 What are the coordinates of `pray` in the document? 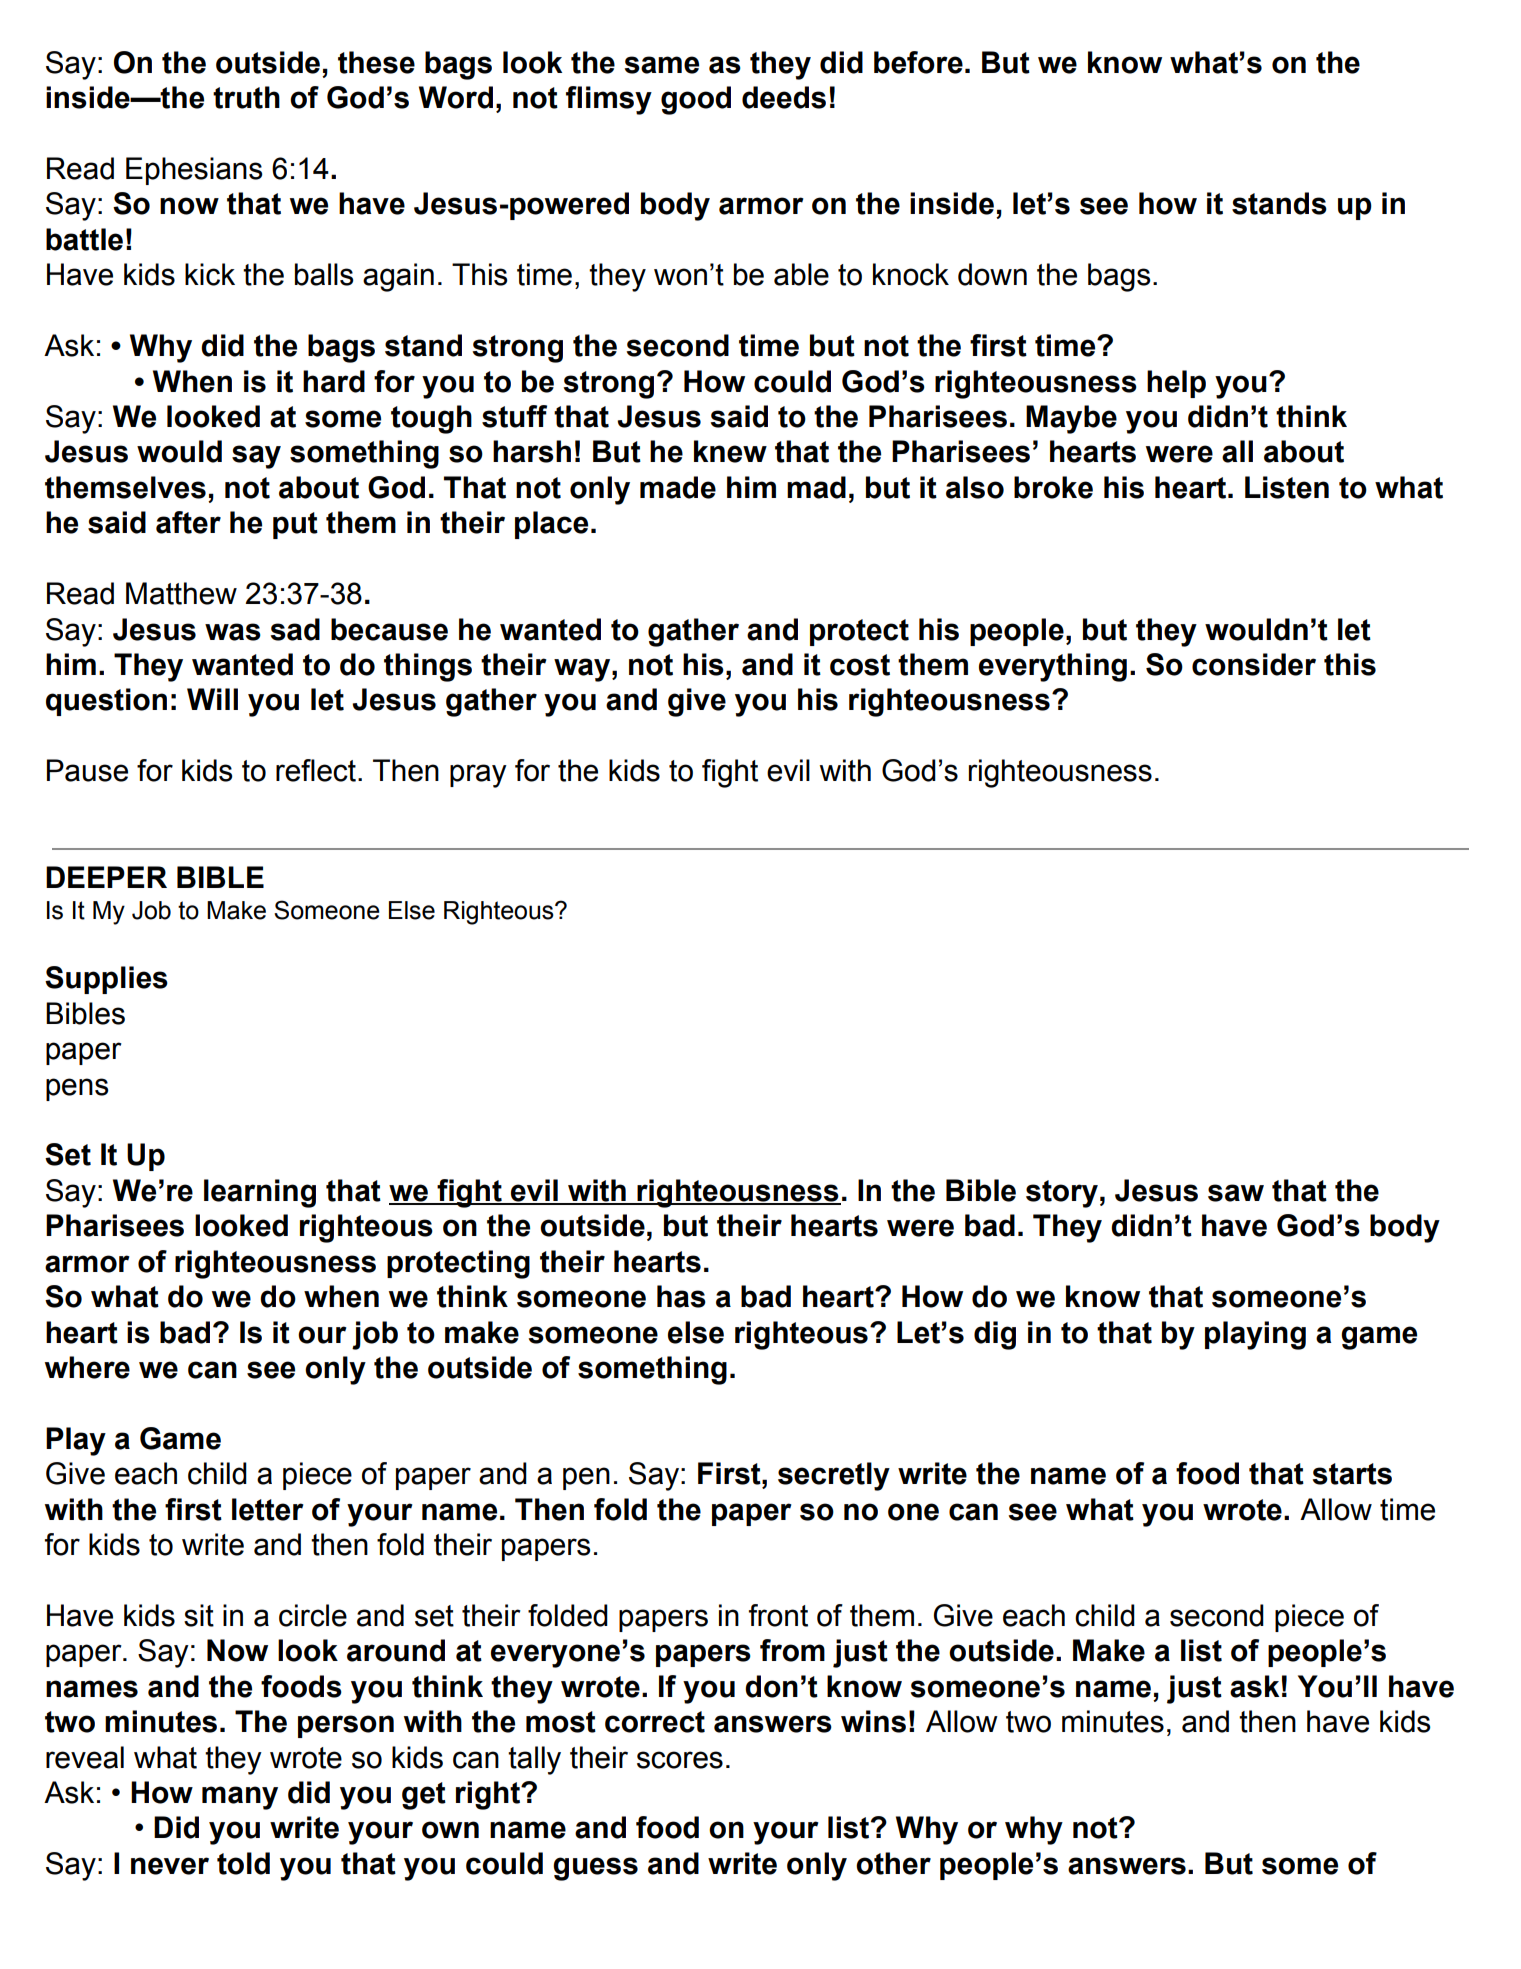 It's located at (478, 776).
